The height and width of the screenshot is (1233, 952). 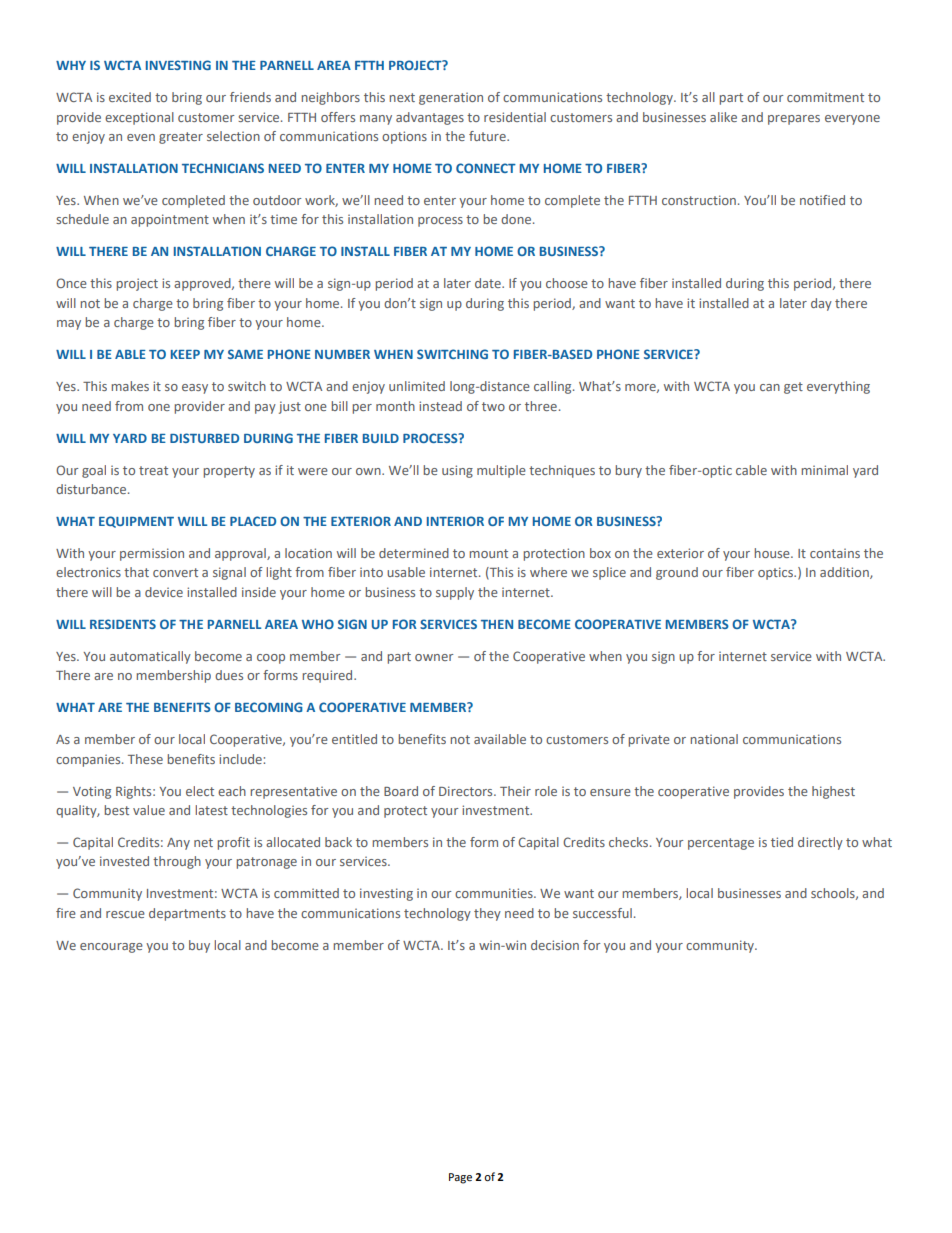 I want to click on alike, so click(x=723, y=117).
